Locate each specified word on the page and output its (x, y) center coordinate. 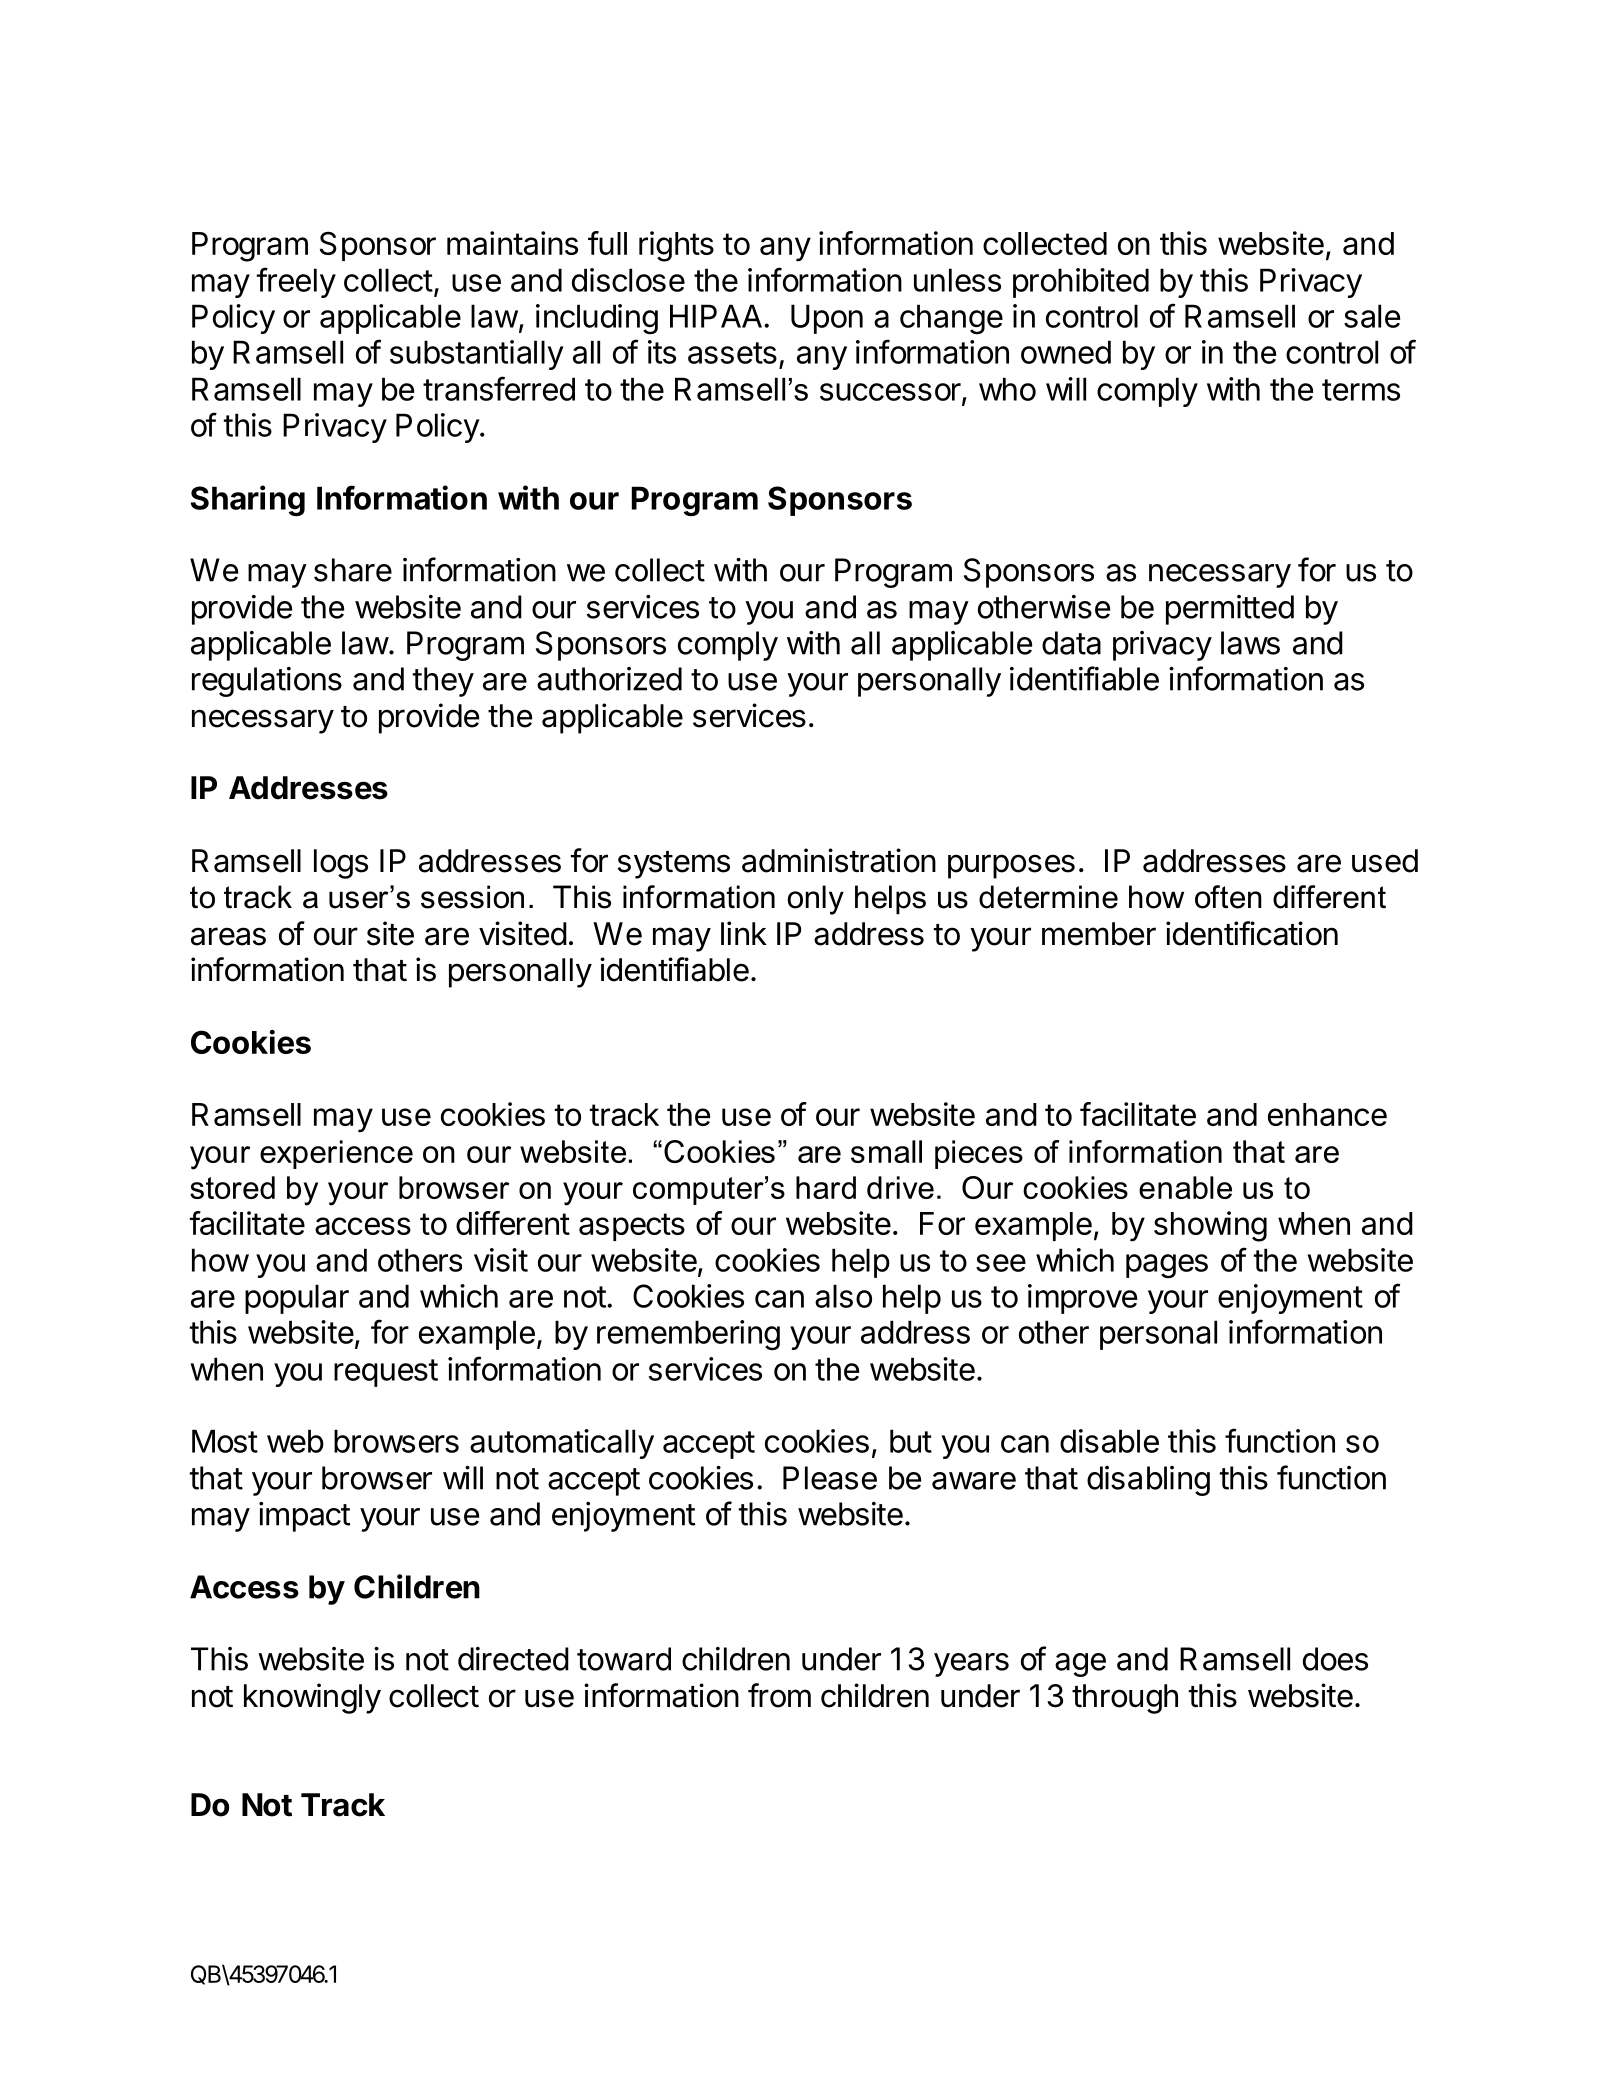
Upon (827, 319)
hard (826, 1187)
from (779, 1695)
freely (296, 282)
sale (1372, 316)
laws (1250, 643)
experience (336, 1154)
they (443, 682)
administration (839, 860)
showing (1210, 1226)
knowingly (312, 1698)
